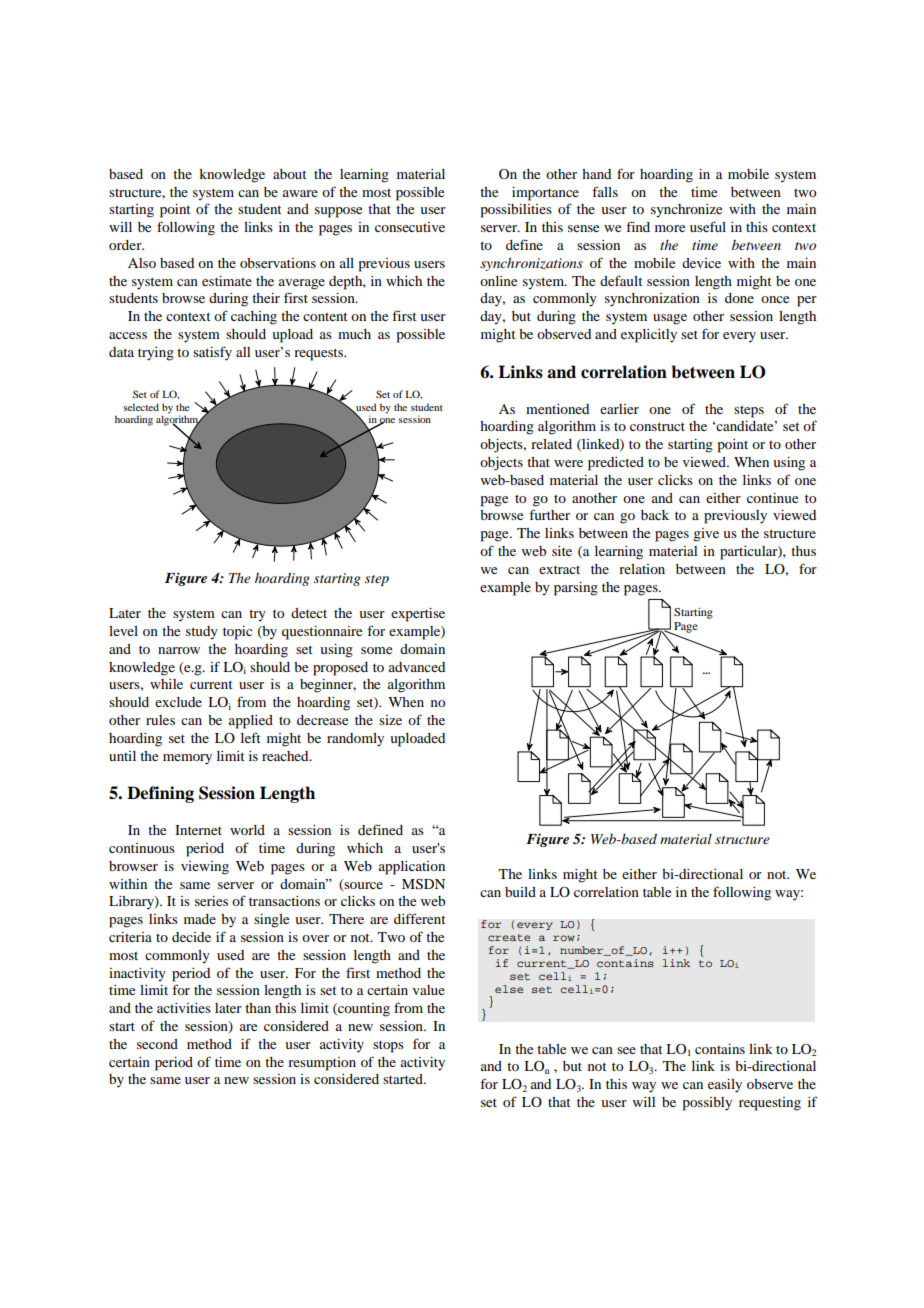 This screenshot has width=924, height=1308. Describe the element at coordinates (418, 615) in the screenshot. I see `expertise` at that location.
